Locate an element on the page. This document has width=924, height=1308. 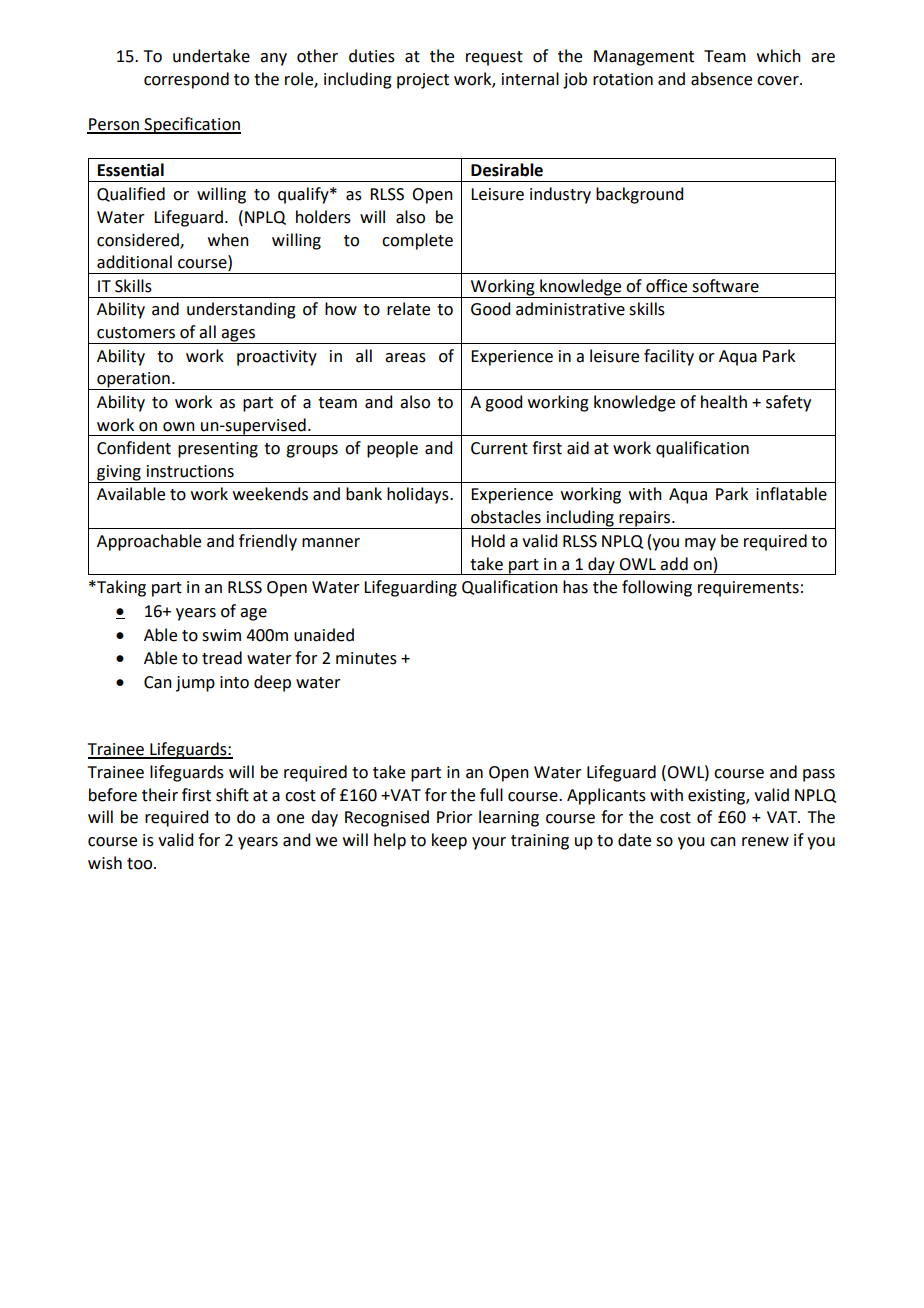
software is located at coordinates (725, 286).
